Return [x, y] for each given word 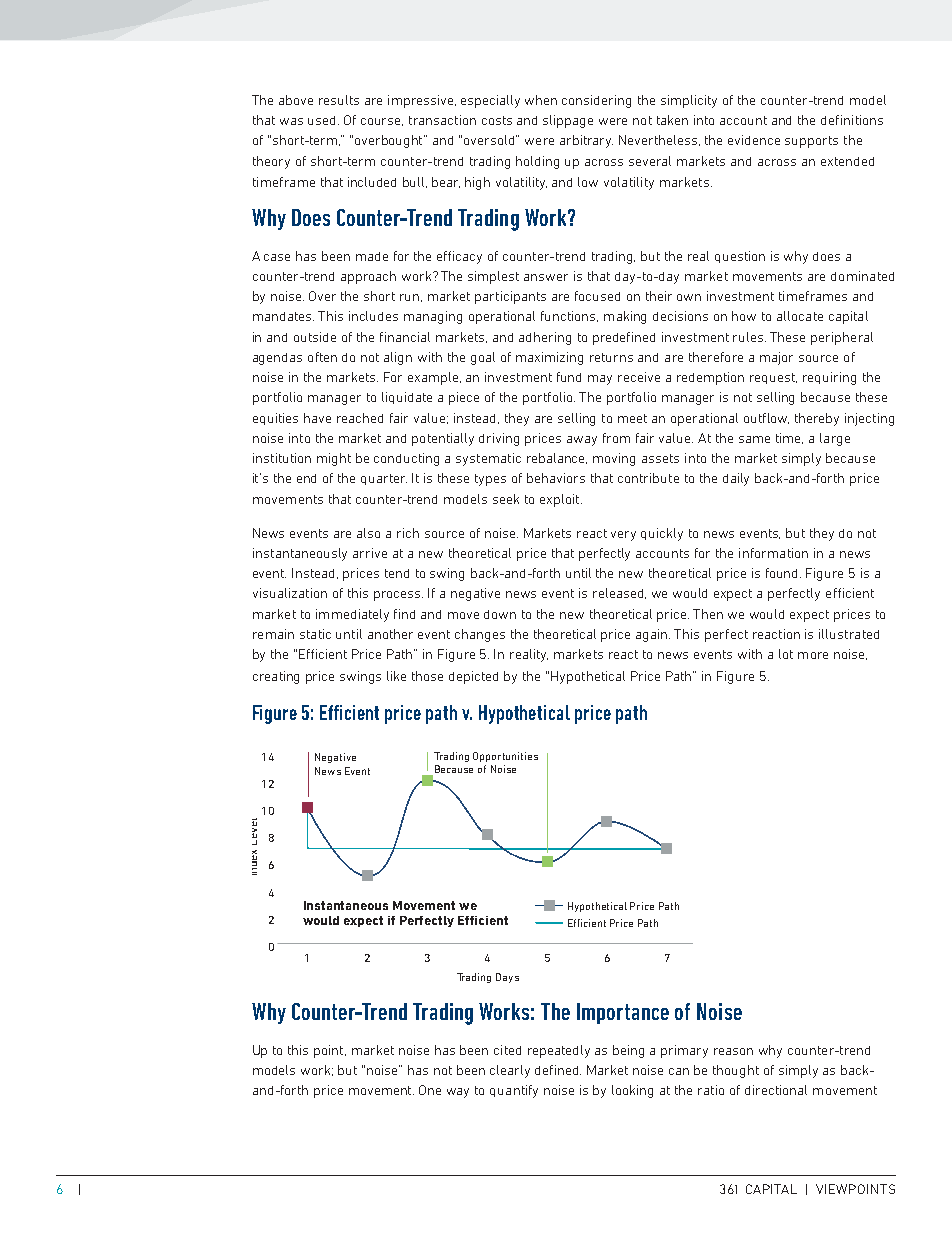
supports [811, 142]
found [783, 573]
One [430, 1090]
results [339, 100]
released [619, 593]
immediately [352, 615]
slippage [568, 121]
